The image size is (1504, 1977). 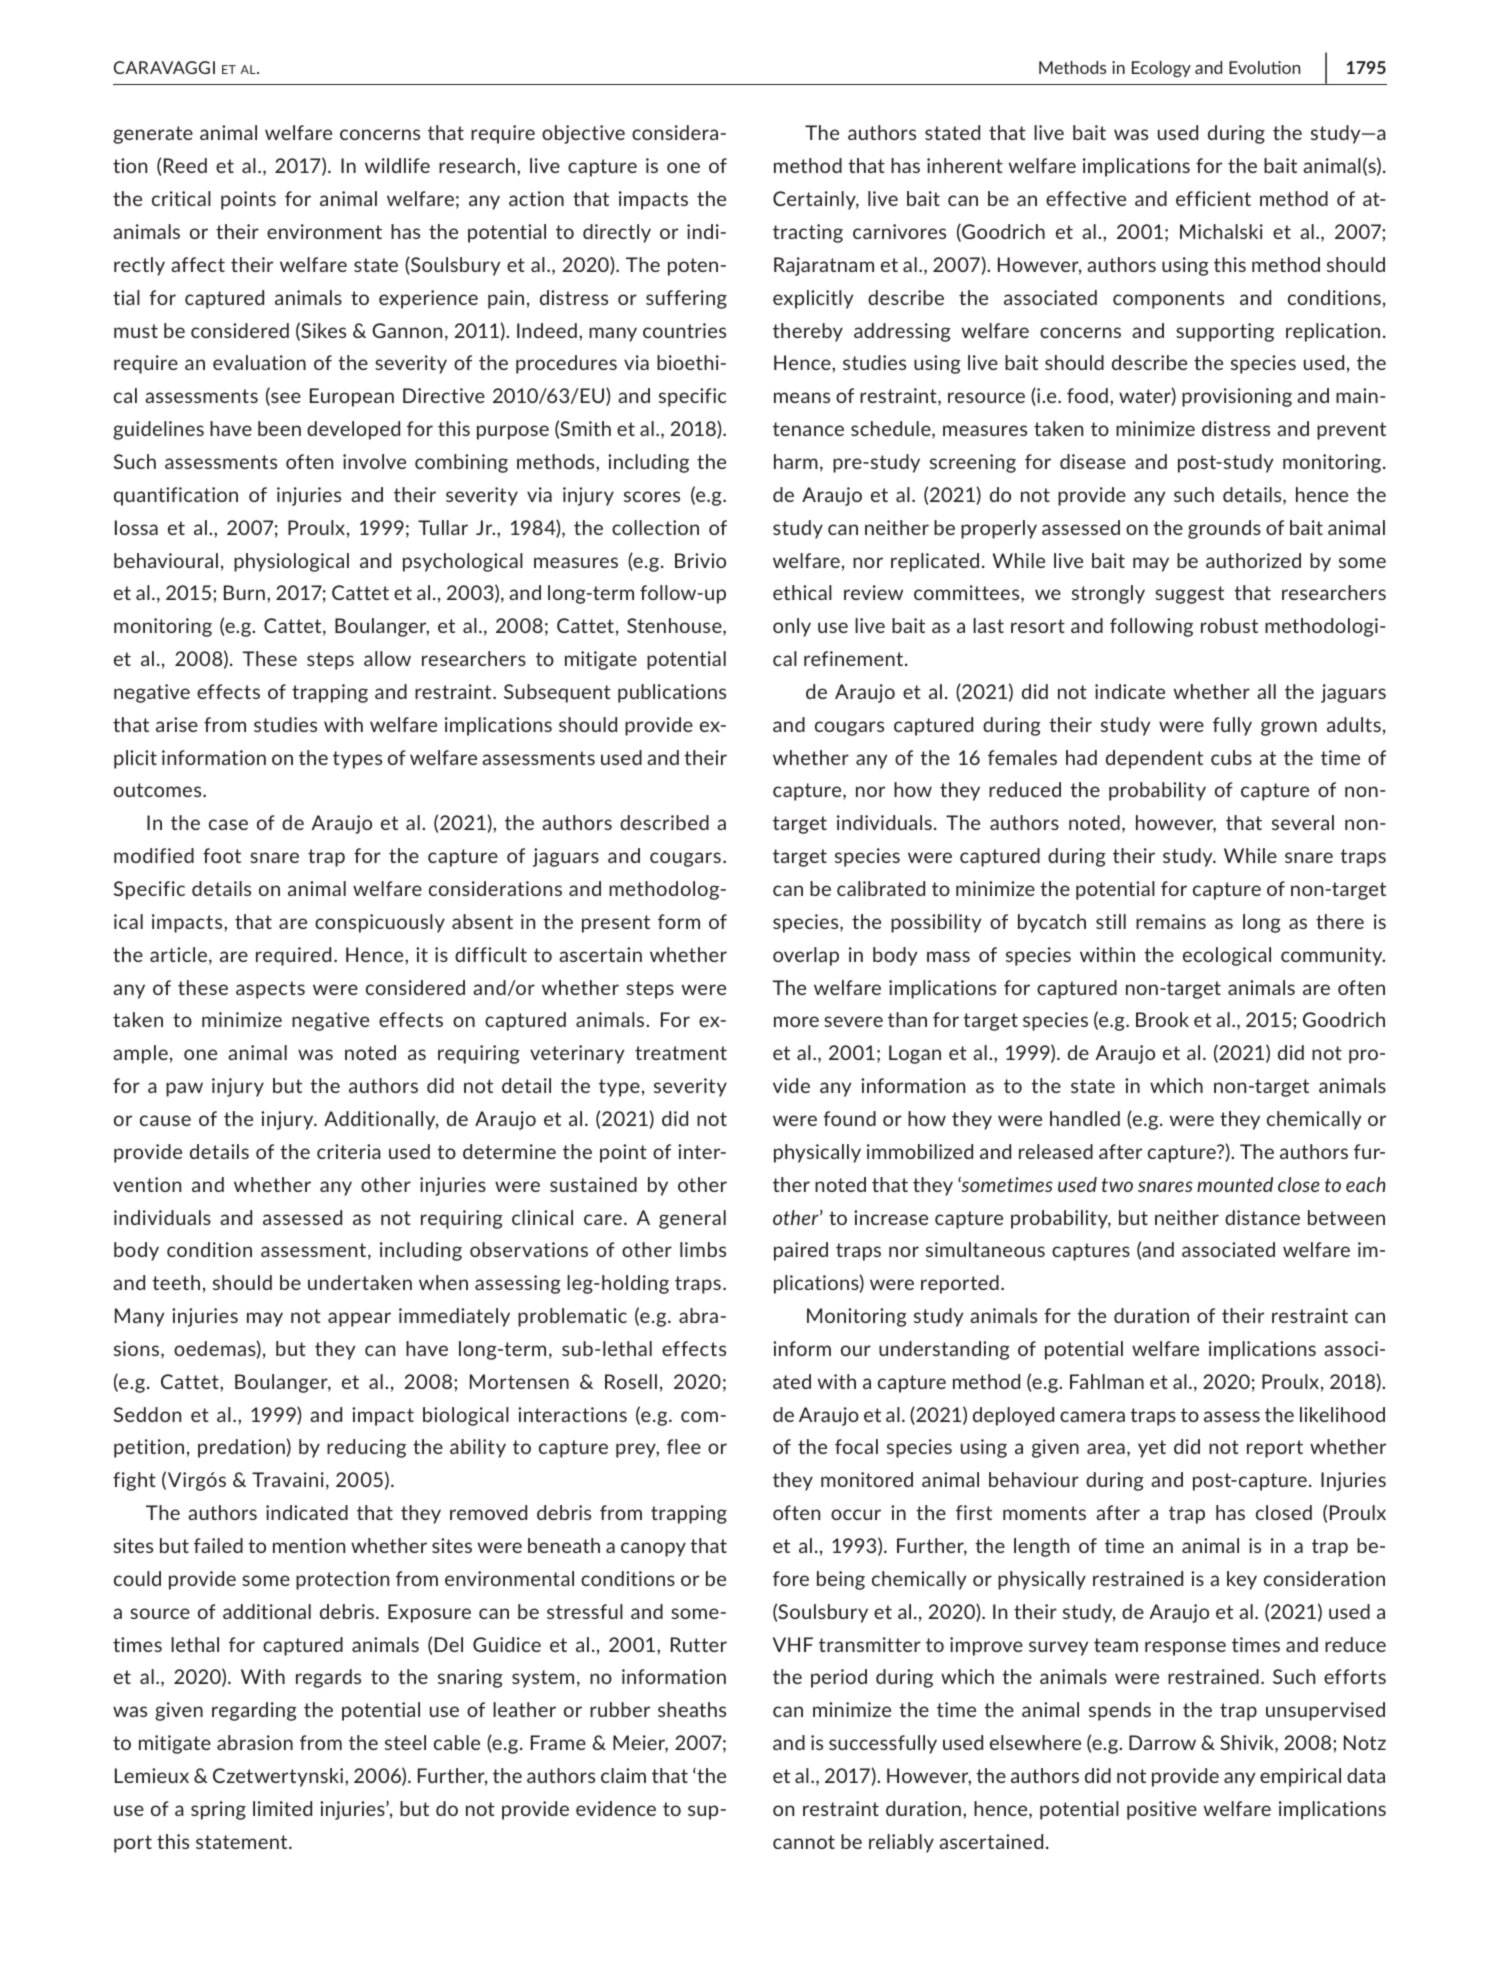 I want to click on Ecology, so click(x=1161, y=69).
